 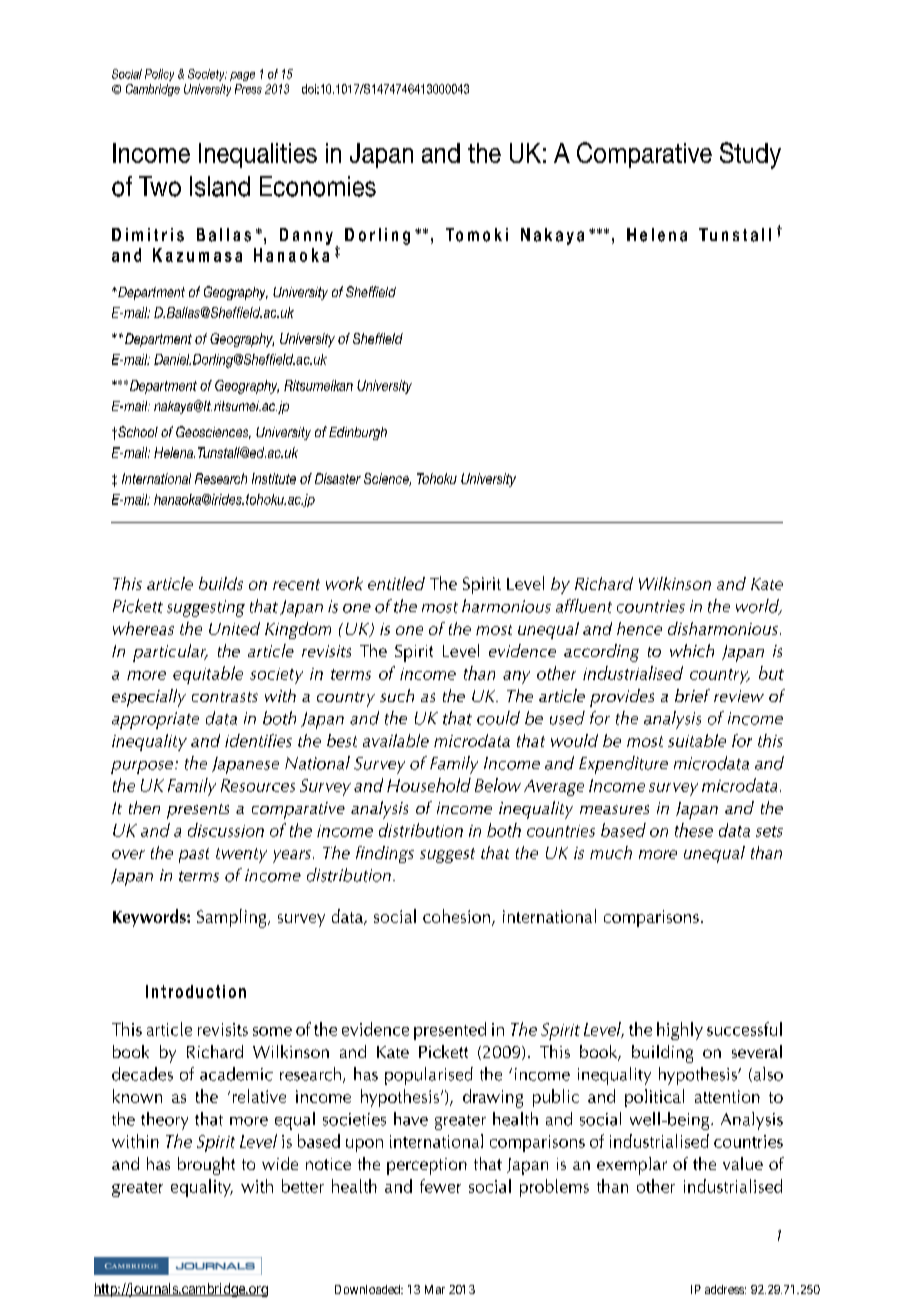 What do you see at coordinates (750, 155) in the image?
I see `Study` at bounding box center [750, 155].
